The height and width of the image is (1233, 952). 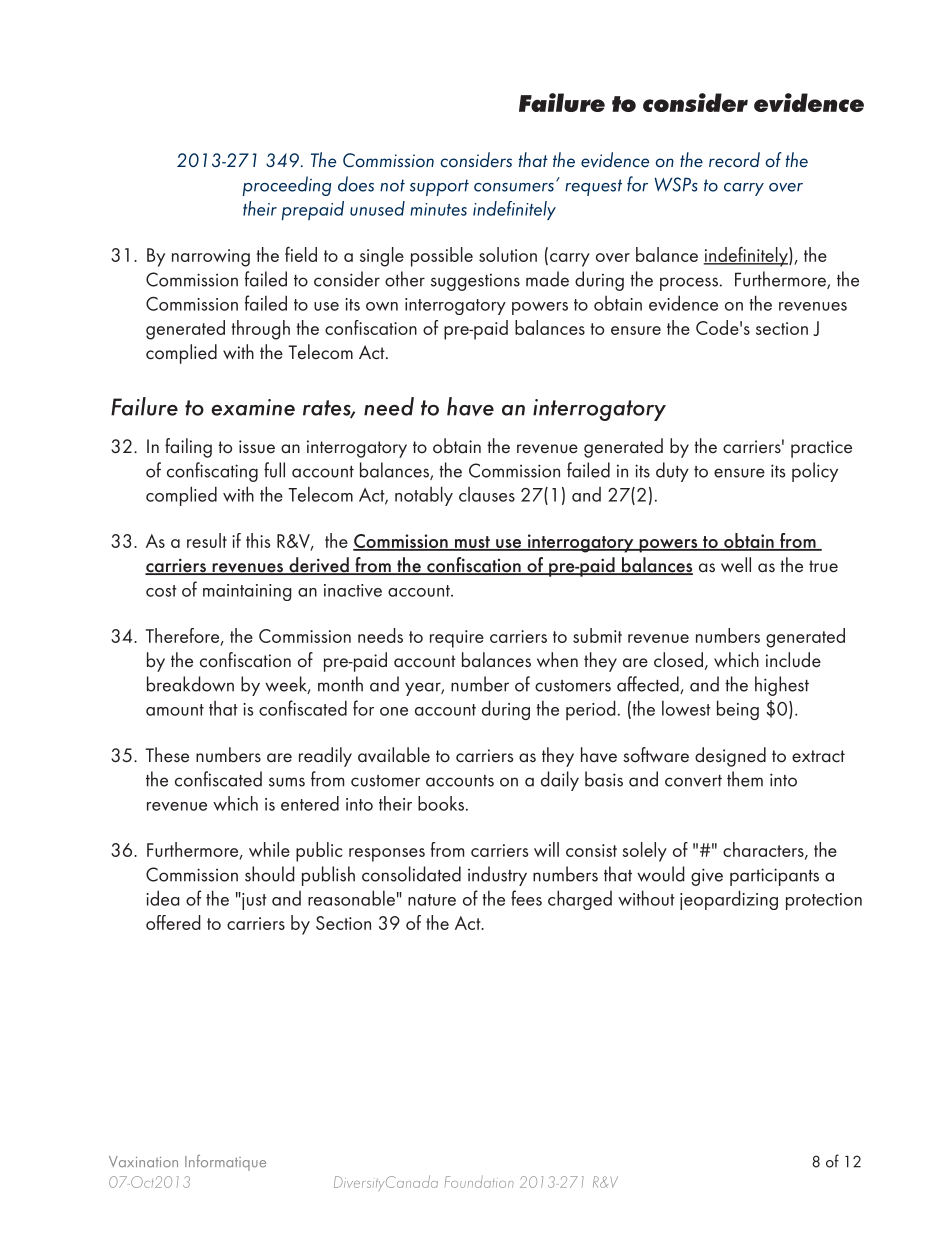 What do you see at coordinates (479, 1181) in the image?
I see `Foundation` at bounding box center [479, 1181].
